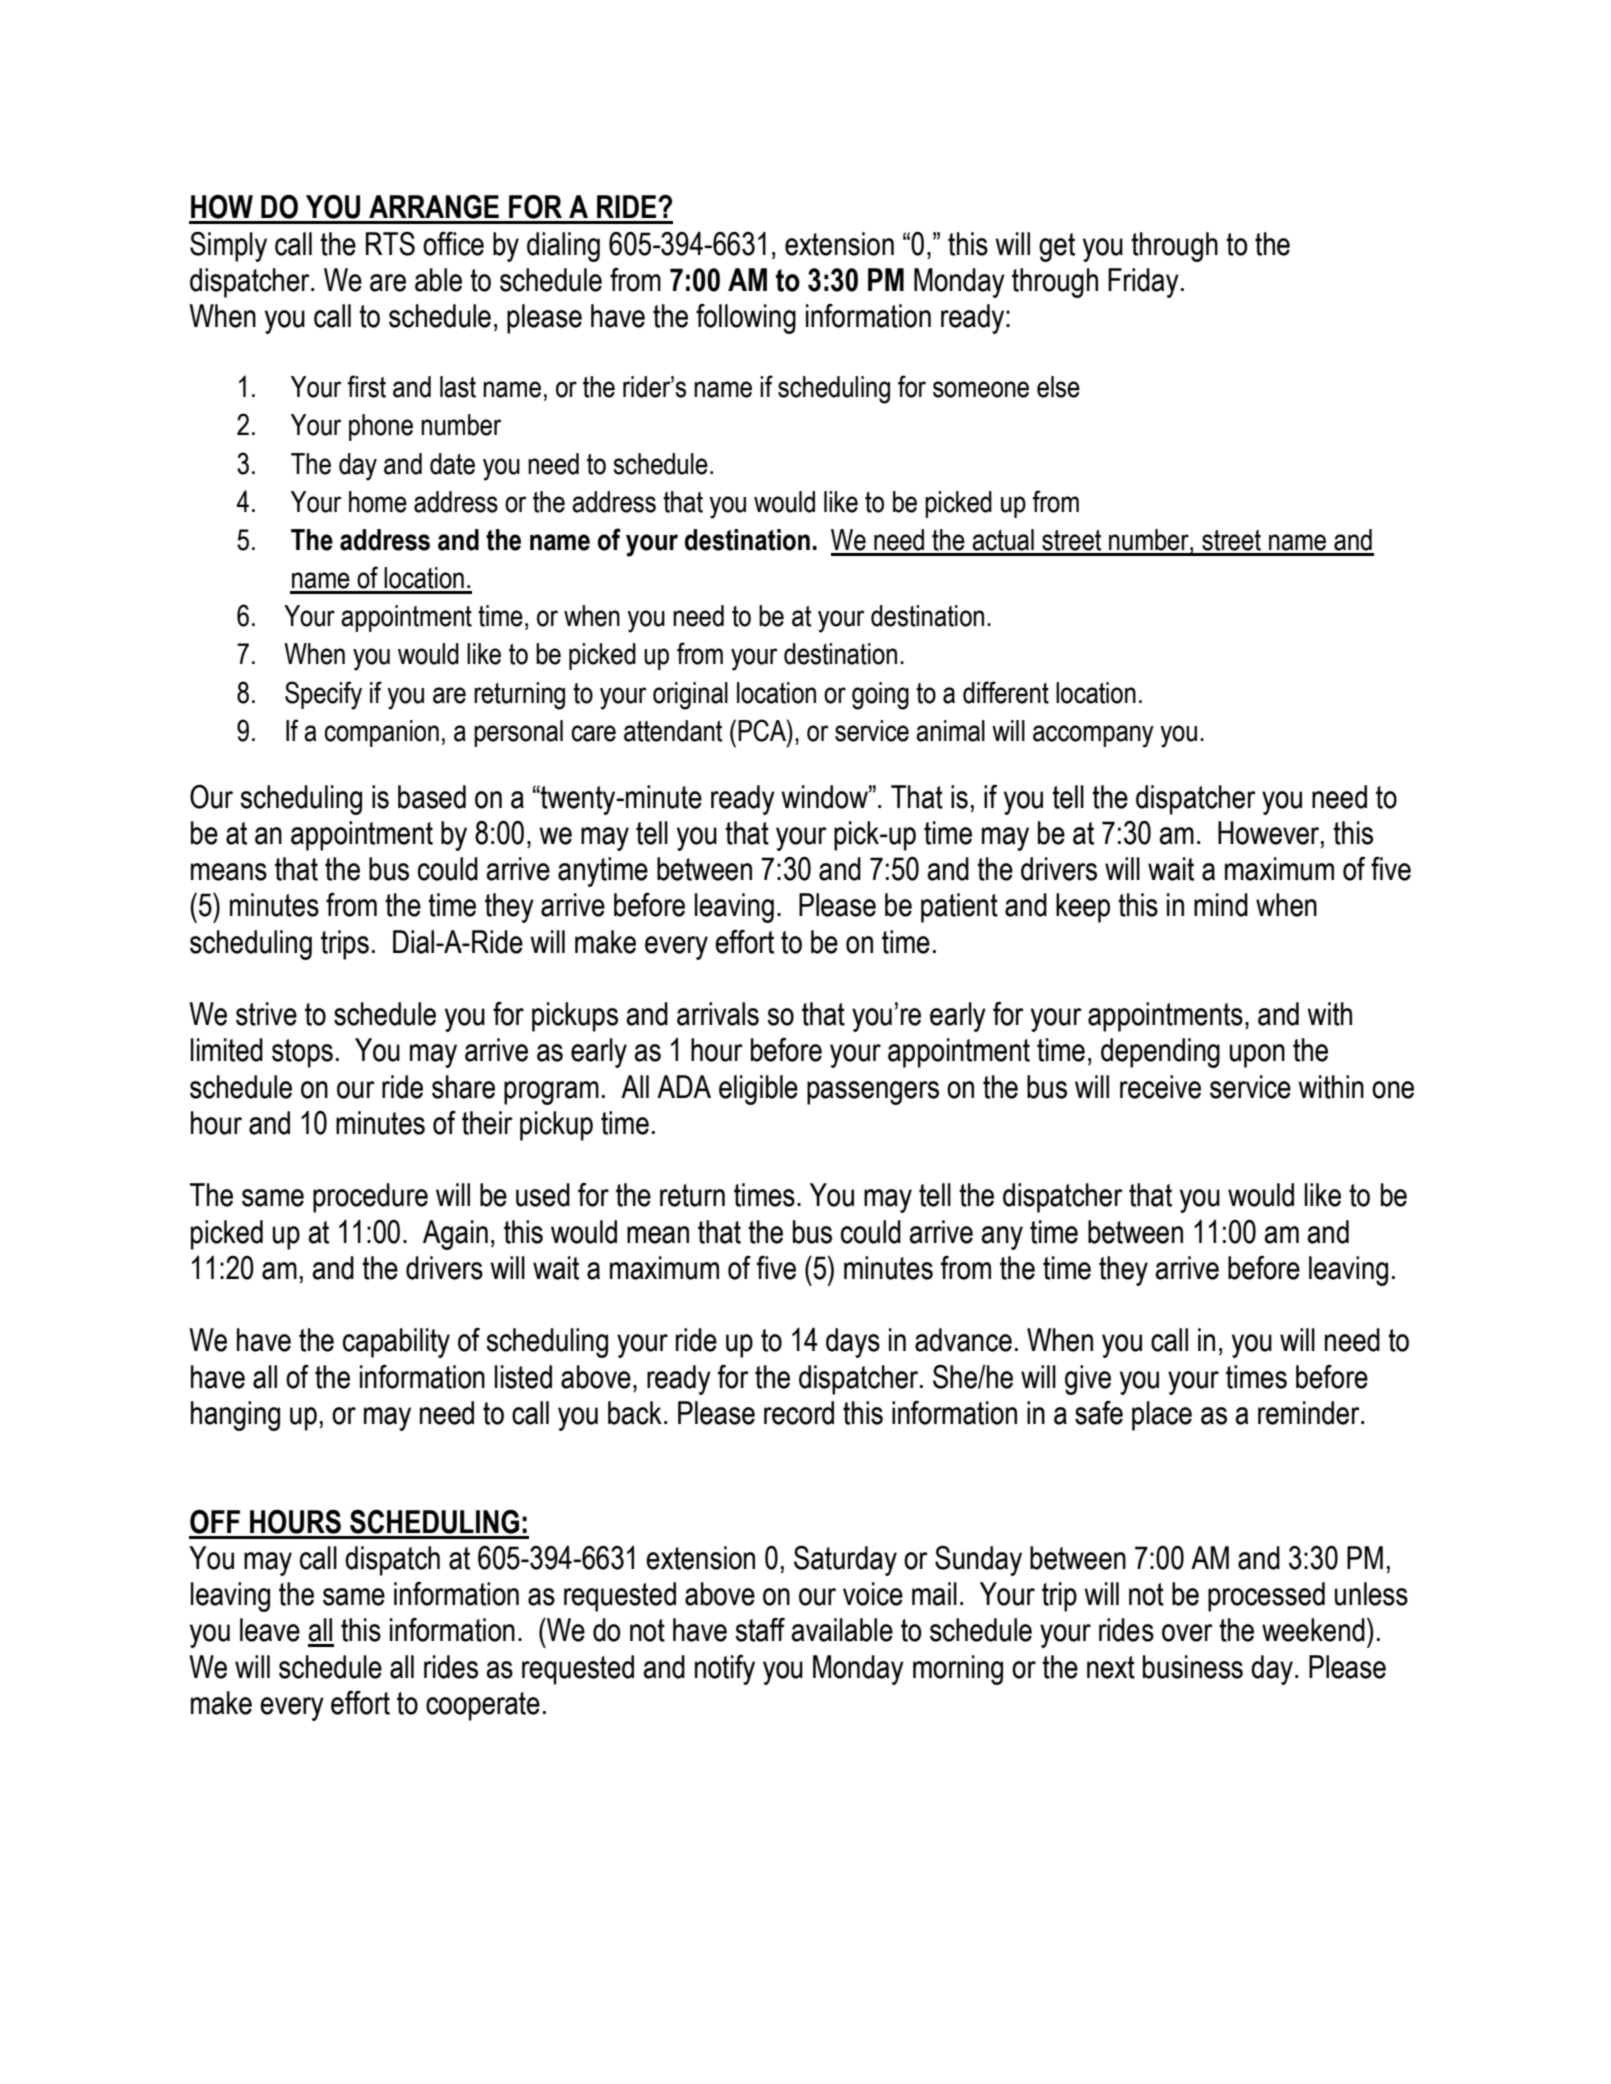  Describe the element at coordinates (390, 244) in the document. I see `RTS` at that location.
